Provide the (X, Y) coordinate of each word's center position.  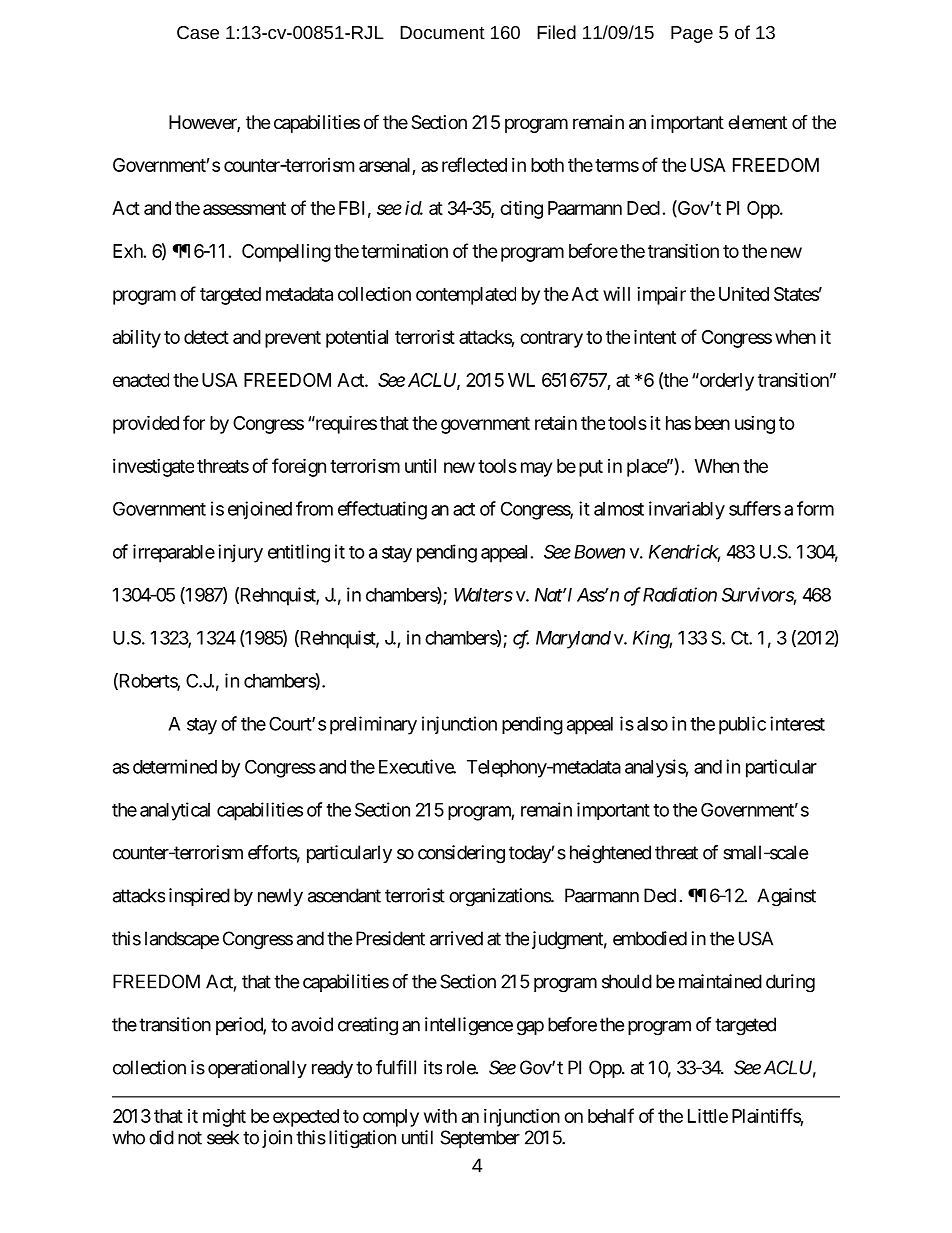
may (536, 469)
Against (786, 897)
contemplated (466, 296)
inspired (199, 897)
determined (175, 766)
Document (442, 32)
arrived (456, 938)
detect (206, 337)
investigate (153, 468)
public (742, 725)
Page (692, 34)
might (224, 1117)
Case (198, 32)
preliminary (373, 725)
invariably (687, 510)
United (744, 293)
